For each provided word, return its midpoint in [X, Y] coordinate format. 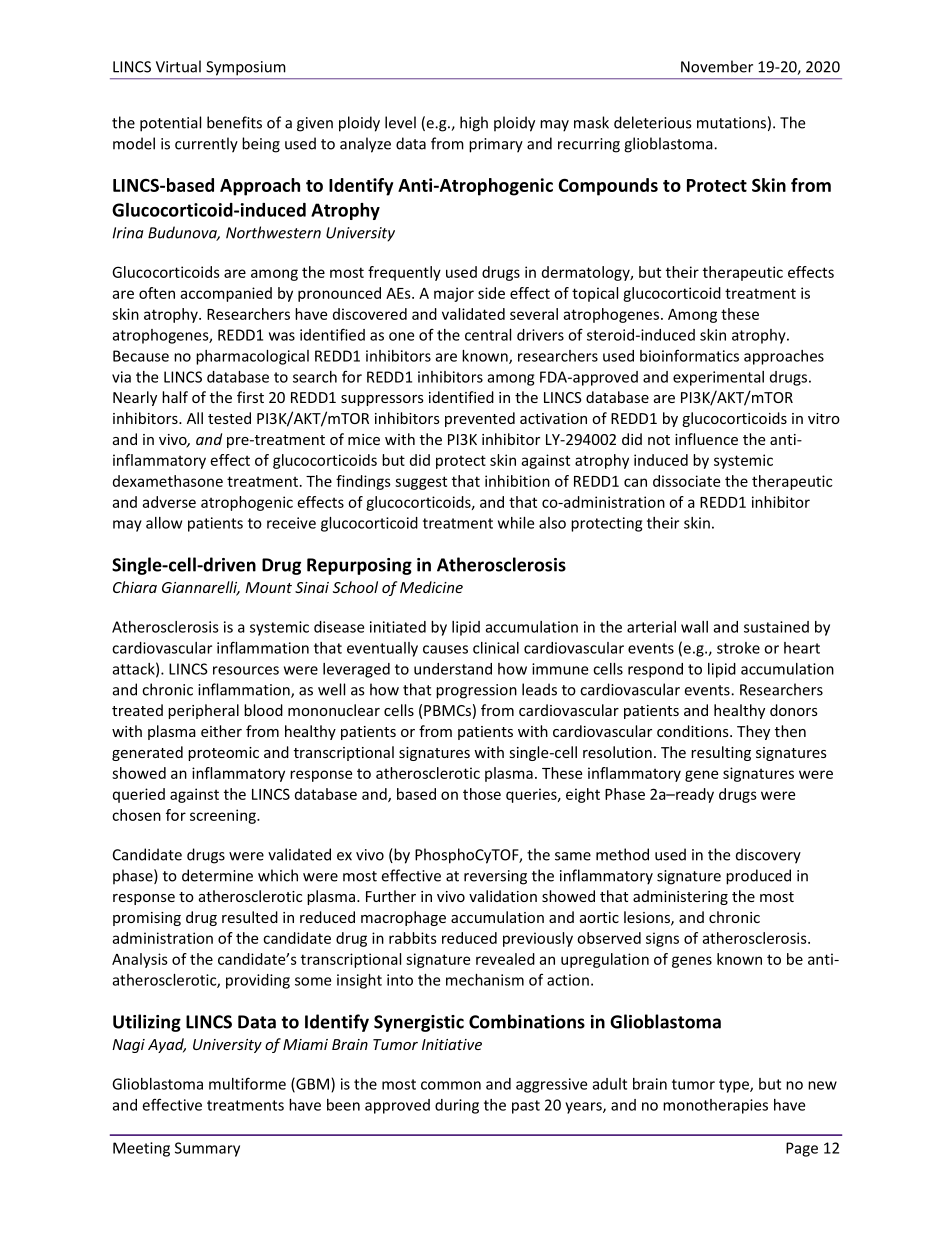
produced [758, 877]
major [454, 294]
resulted [250, 917]
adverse [169, 502]
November [717, 66]
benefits [234, 122]
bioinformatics [689, 355]
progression [476, 691]
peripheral [203, 711]
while [516, 523]
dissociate [686, 481]
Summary [207, 1149]
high [474, 124]
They [753, 732]
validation [503, 896]
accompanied [226, 294]
